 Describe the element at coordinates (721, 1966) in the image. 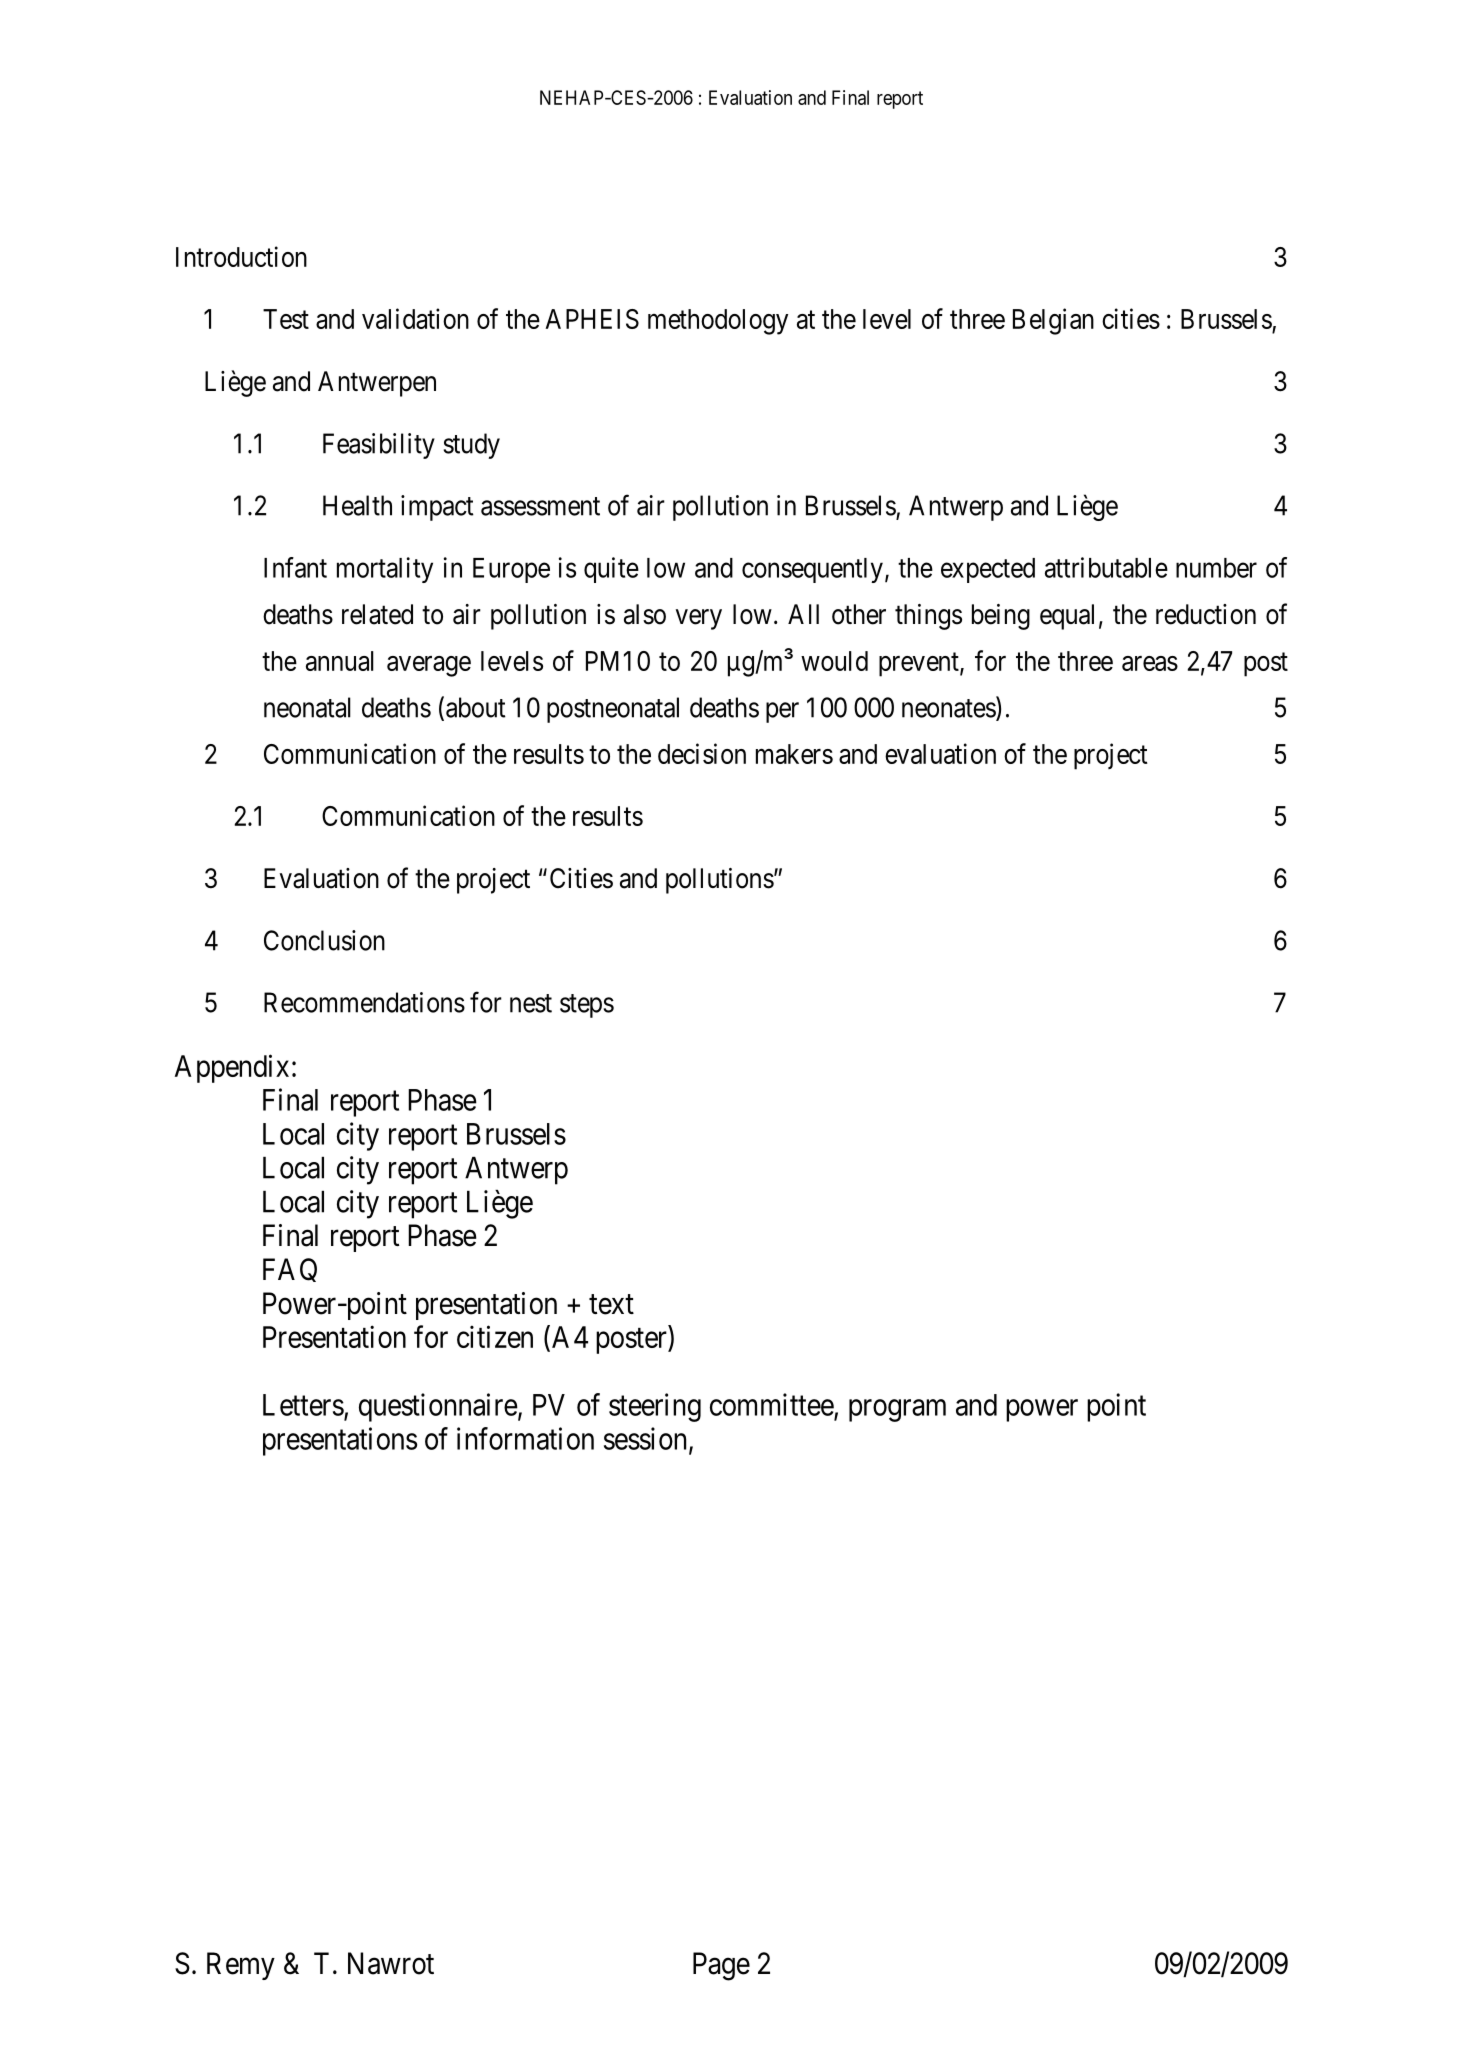

I see `Page` at that location.
